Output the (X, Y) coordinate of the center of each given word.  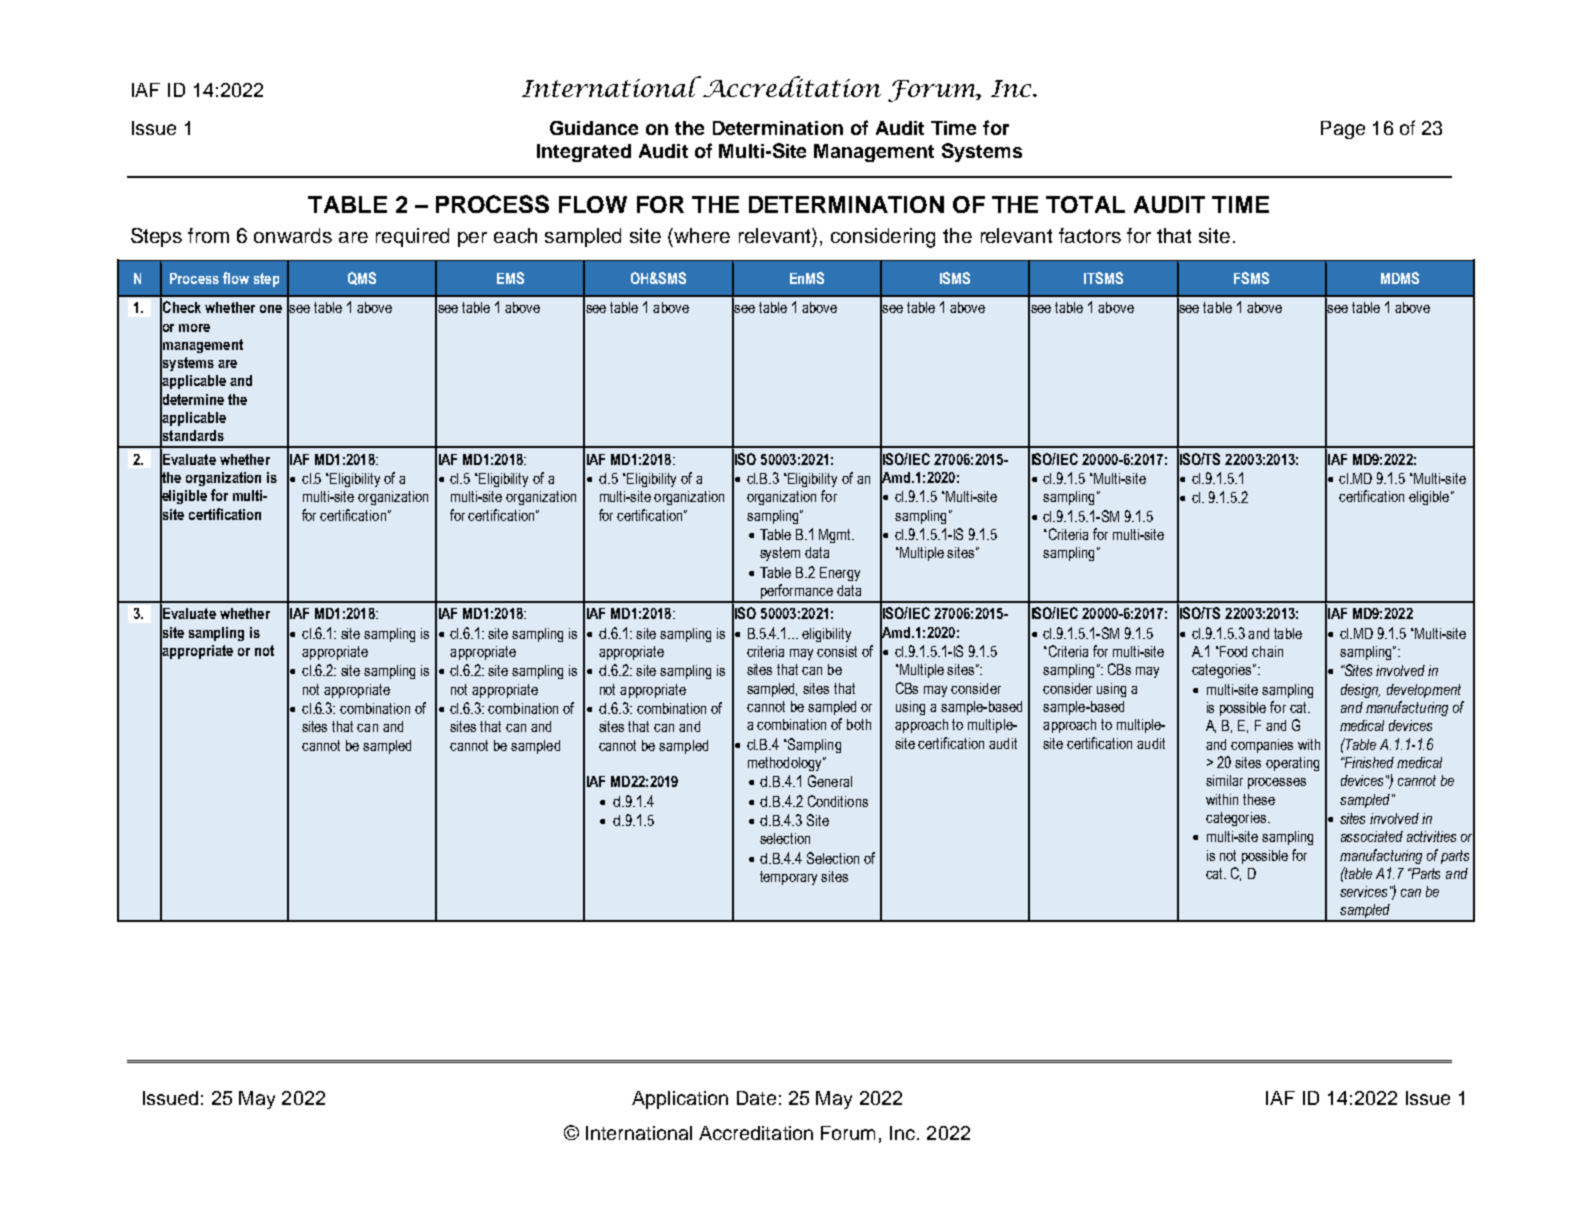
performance (796, 593)
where (702, 235)
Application (680, 1100)
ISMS (955, 278)
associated (1372, 836)
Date (756, 1098)
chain (1267, 651)
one (271, 309)
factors (1090, 235)
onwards (293, 235)
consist (837, 651)
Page (1343, 130)
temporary (788, 878)
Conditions (838, 801)
